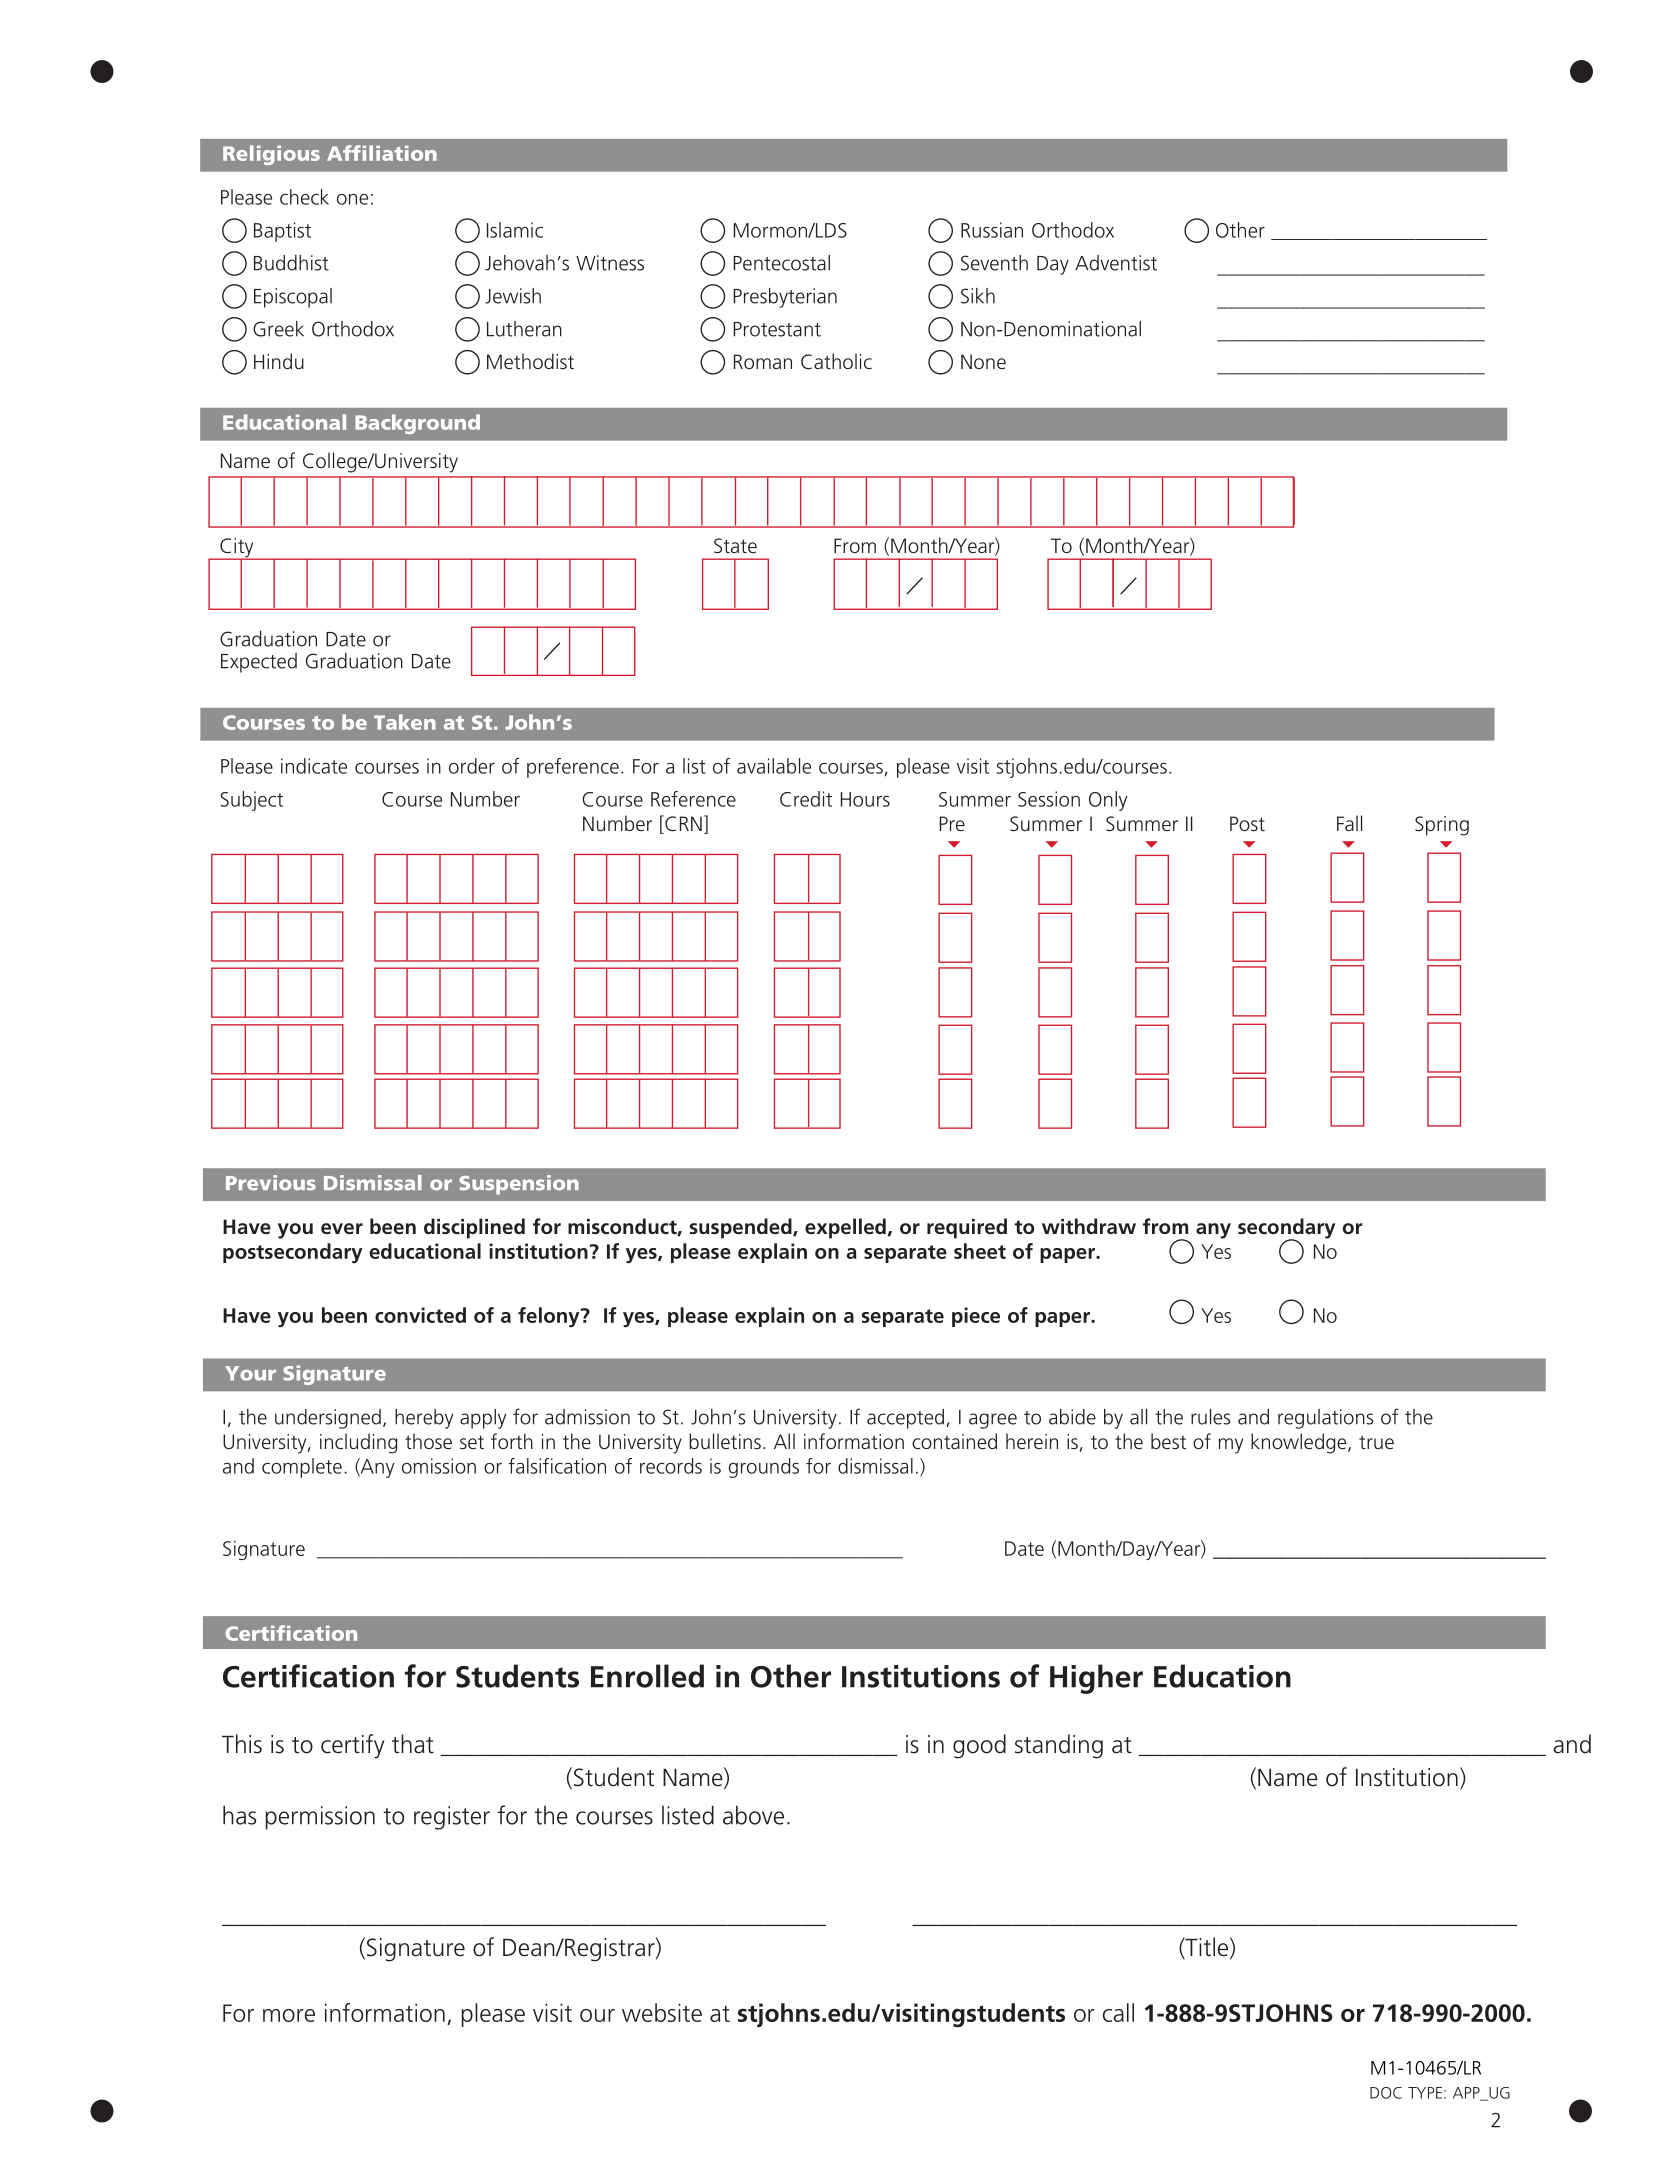 This document has width=1678, height=2171. Describe the element at coordinates (382, 153) in the document. I see `Affiliation` at that location.
